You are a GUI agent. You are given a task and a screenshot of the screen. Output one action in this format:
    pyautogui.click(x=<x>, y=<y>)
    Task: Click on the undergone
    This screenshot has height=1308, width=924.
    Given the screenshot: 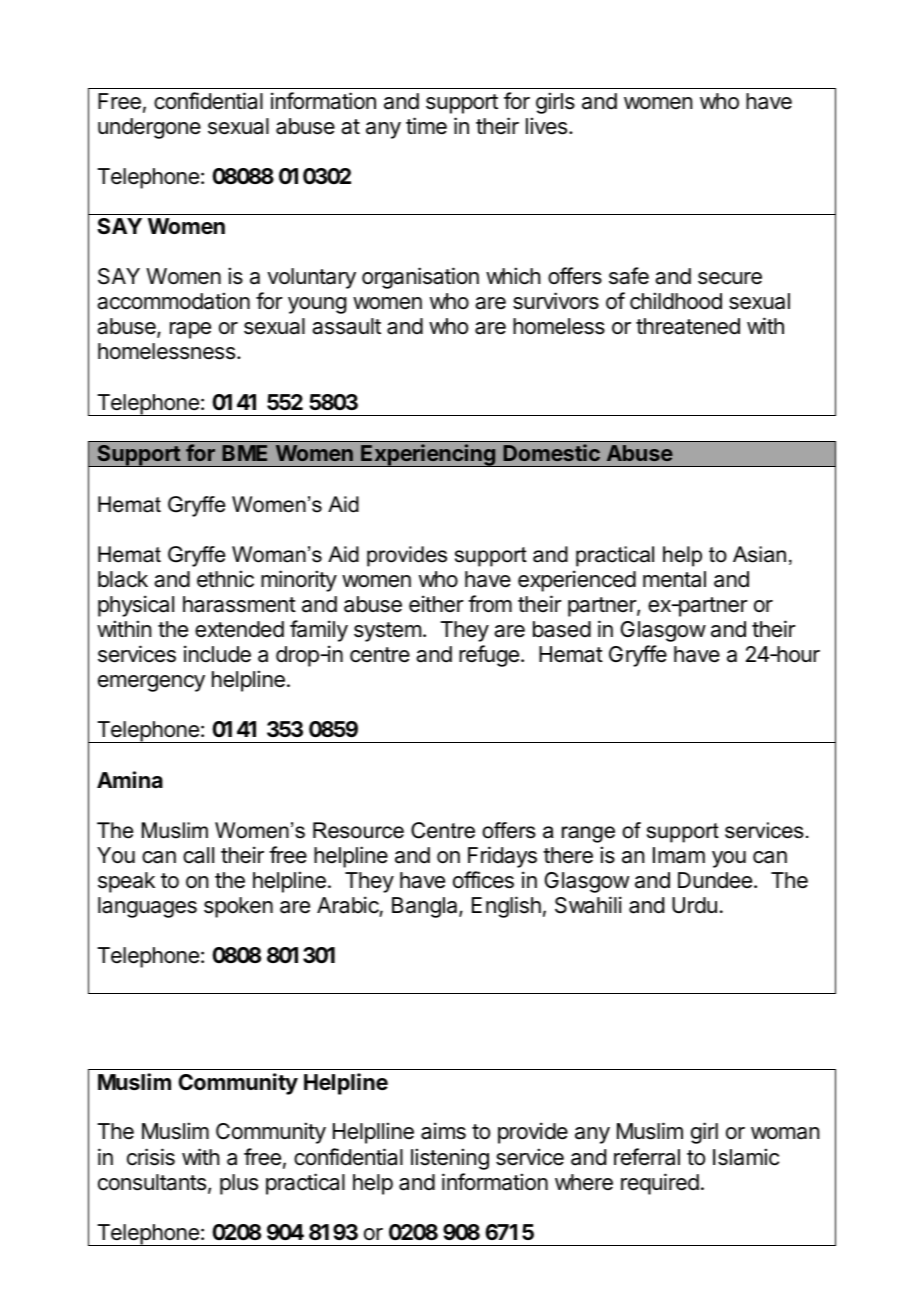 What is the action you would take?
    pyautogui.click(x=149, y=128)
